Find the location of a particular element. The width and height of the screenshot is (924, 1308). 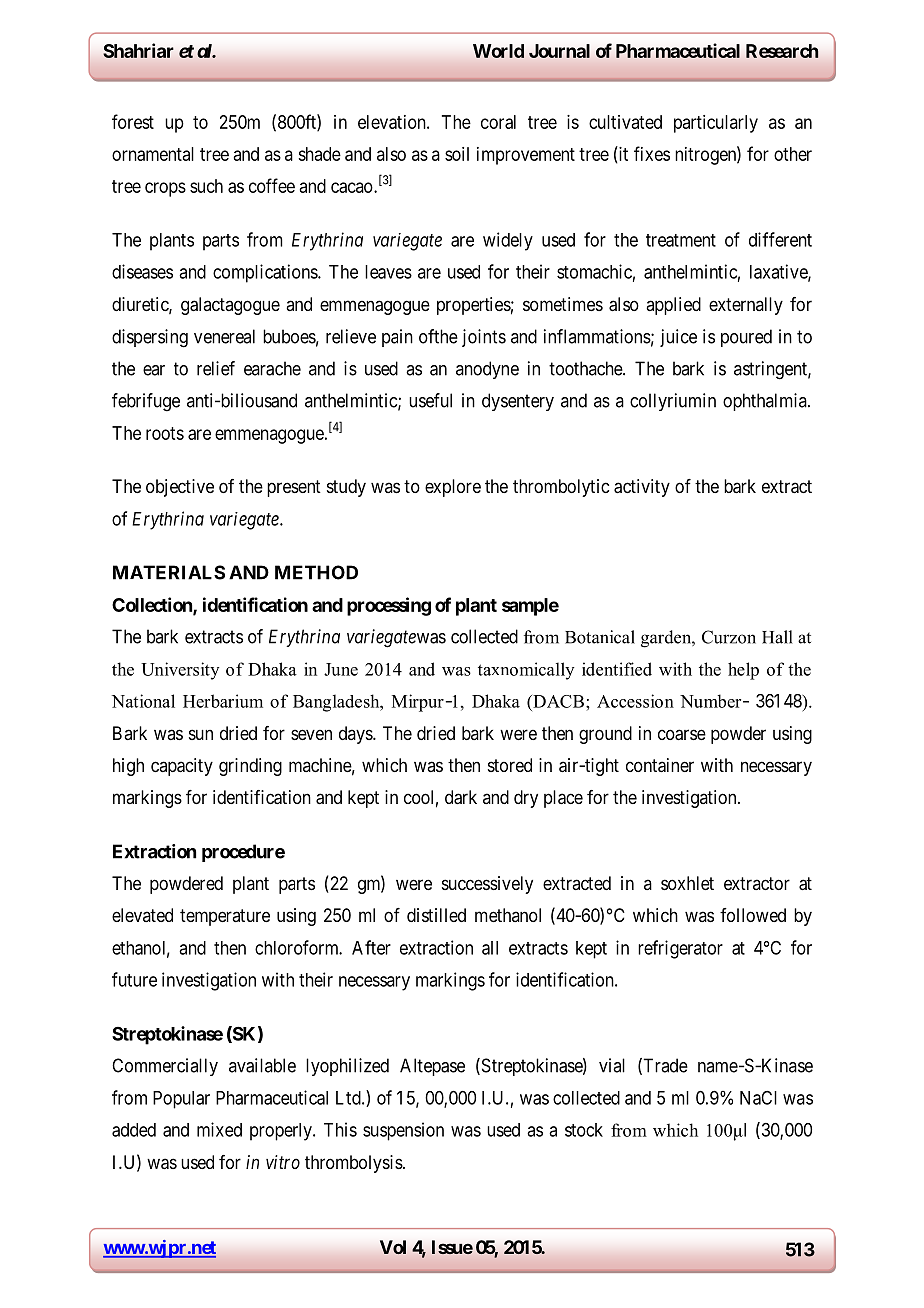

particularly is located at coordinates (716, 124).
